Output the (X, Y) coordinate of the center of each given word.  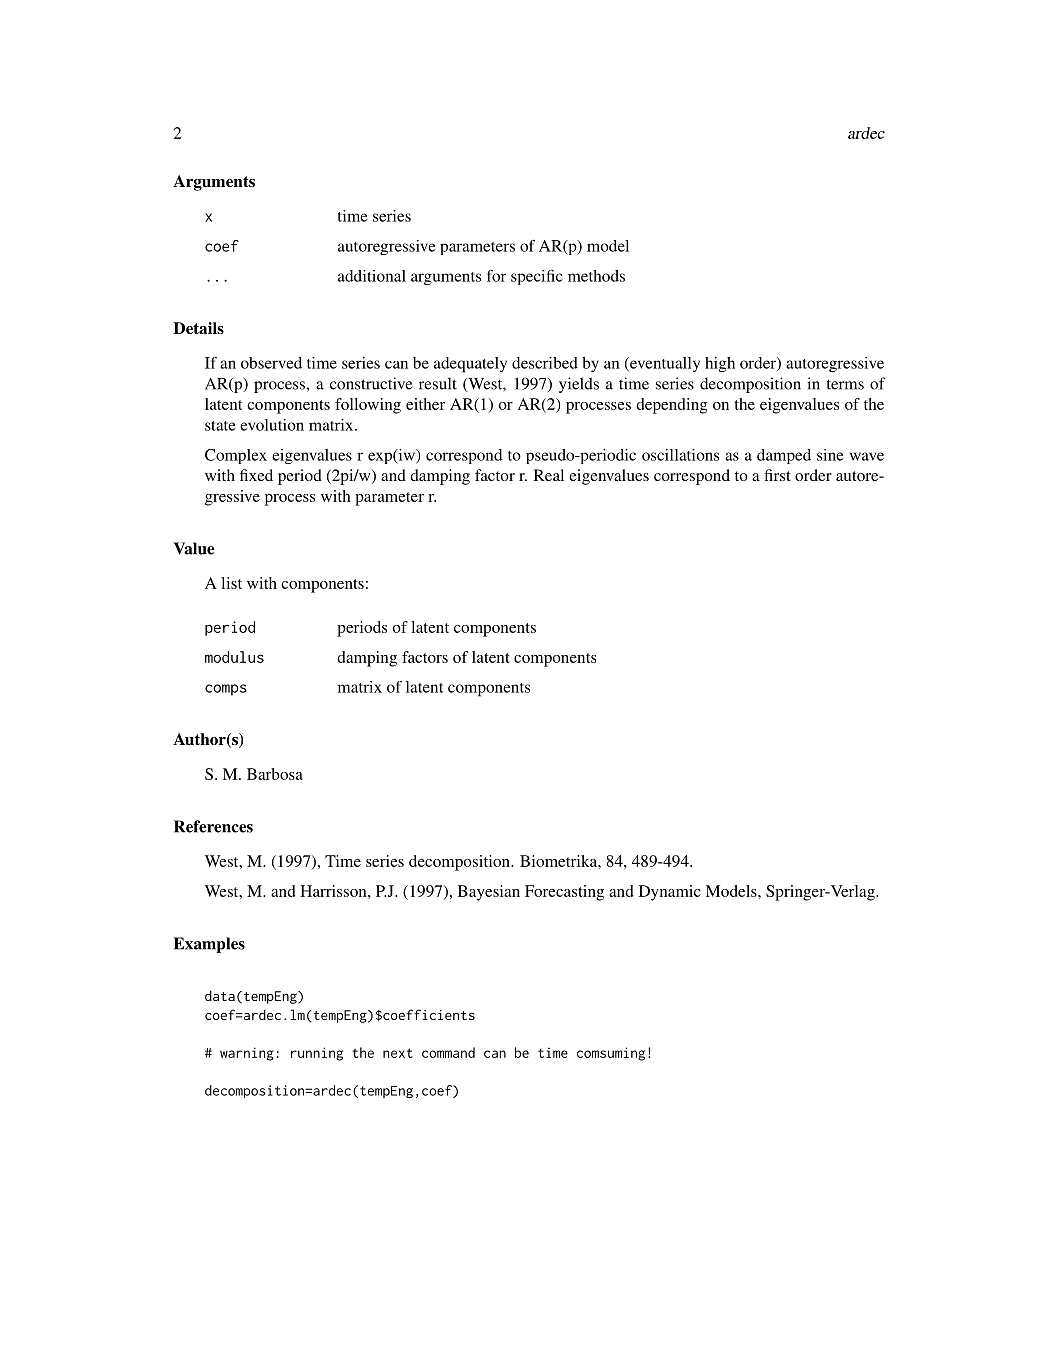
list (231, 583)
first (777, 475)
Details (198, 328)
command (448, 1052)
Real (549, 475)
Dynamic (670, 893)
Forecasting (564, 893)
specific (537, 277)
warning (247, 1054)
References (213, 826)
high (720, 364)
